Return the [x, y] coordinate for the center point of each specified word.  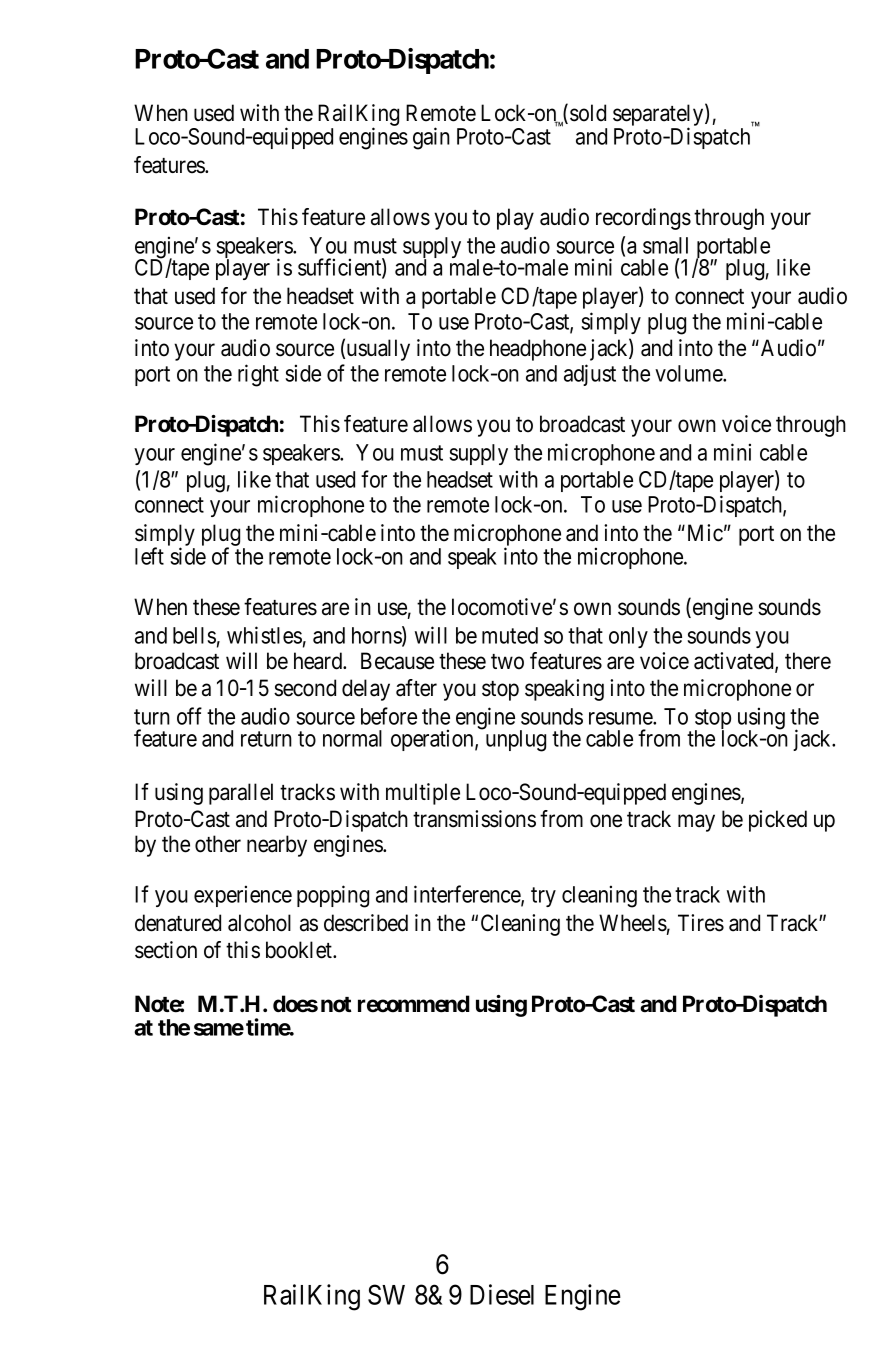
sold [588, 113]
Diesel [502, 1294]
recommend [414, 1004]
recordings [643, 219]
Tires [701, 923]
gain [431, 138]
